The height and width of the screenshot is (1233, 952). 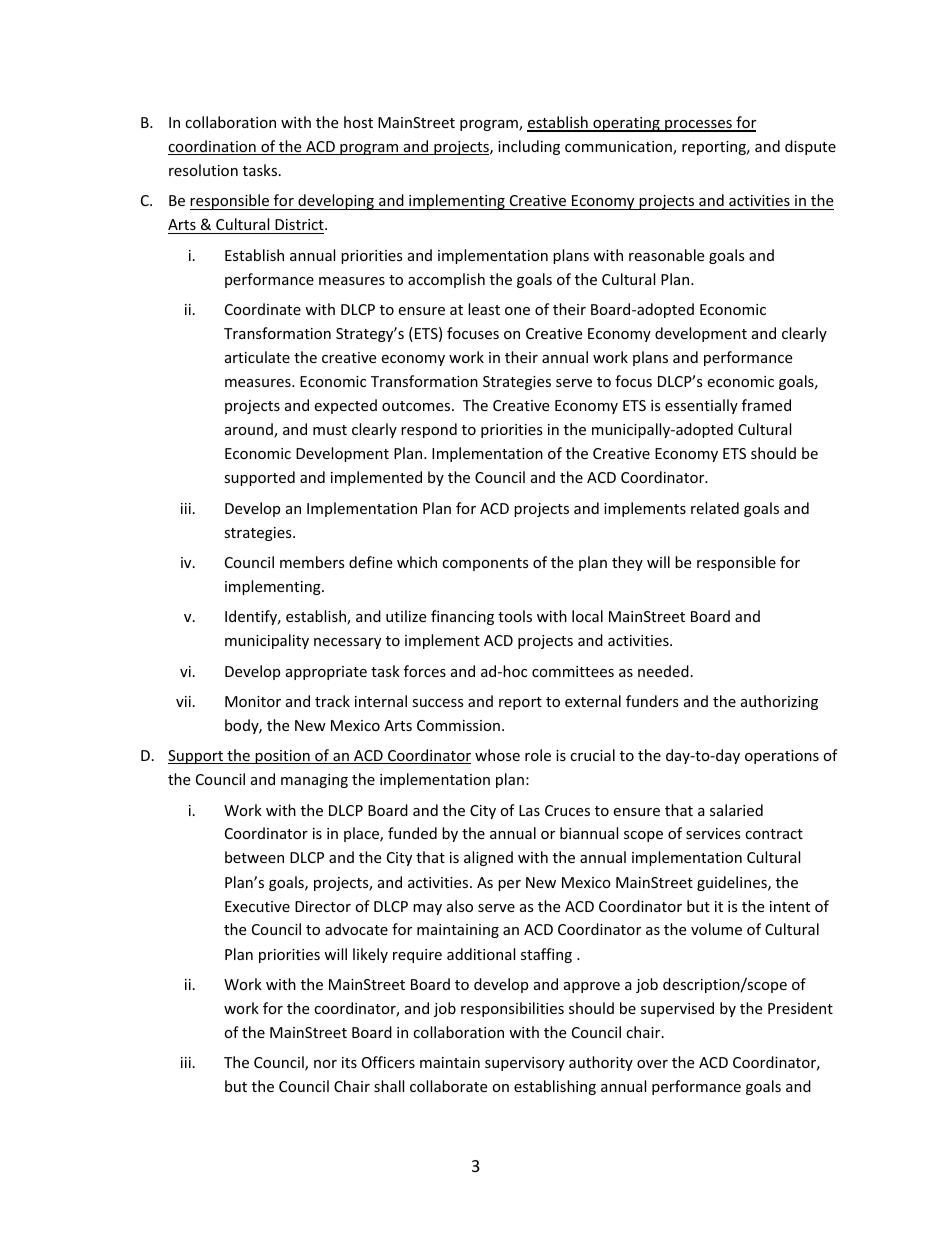 I want to click on processes, so click(x=698, y=126).
